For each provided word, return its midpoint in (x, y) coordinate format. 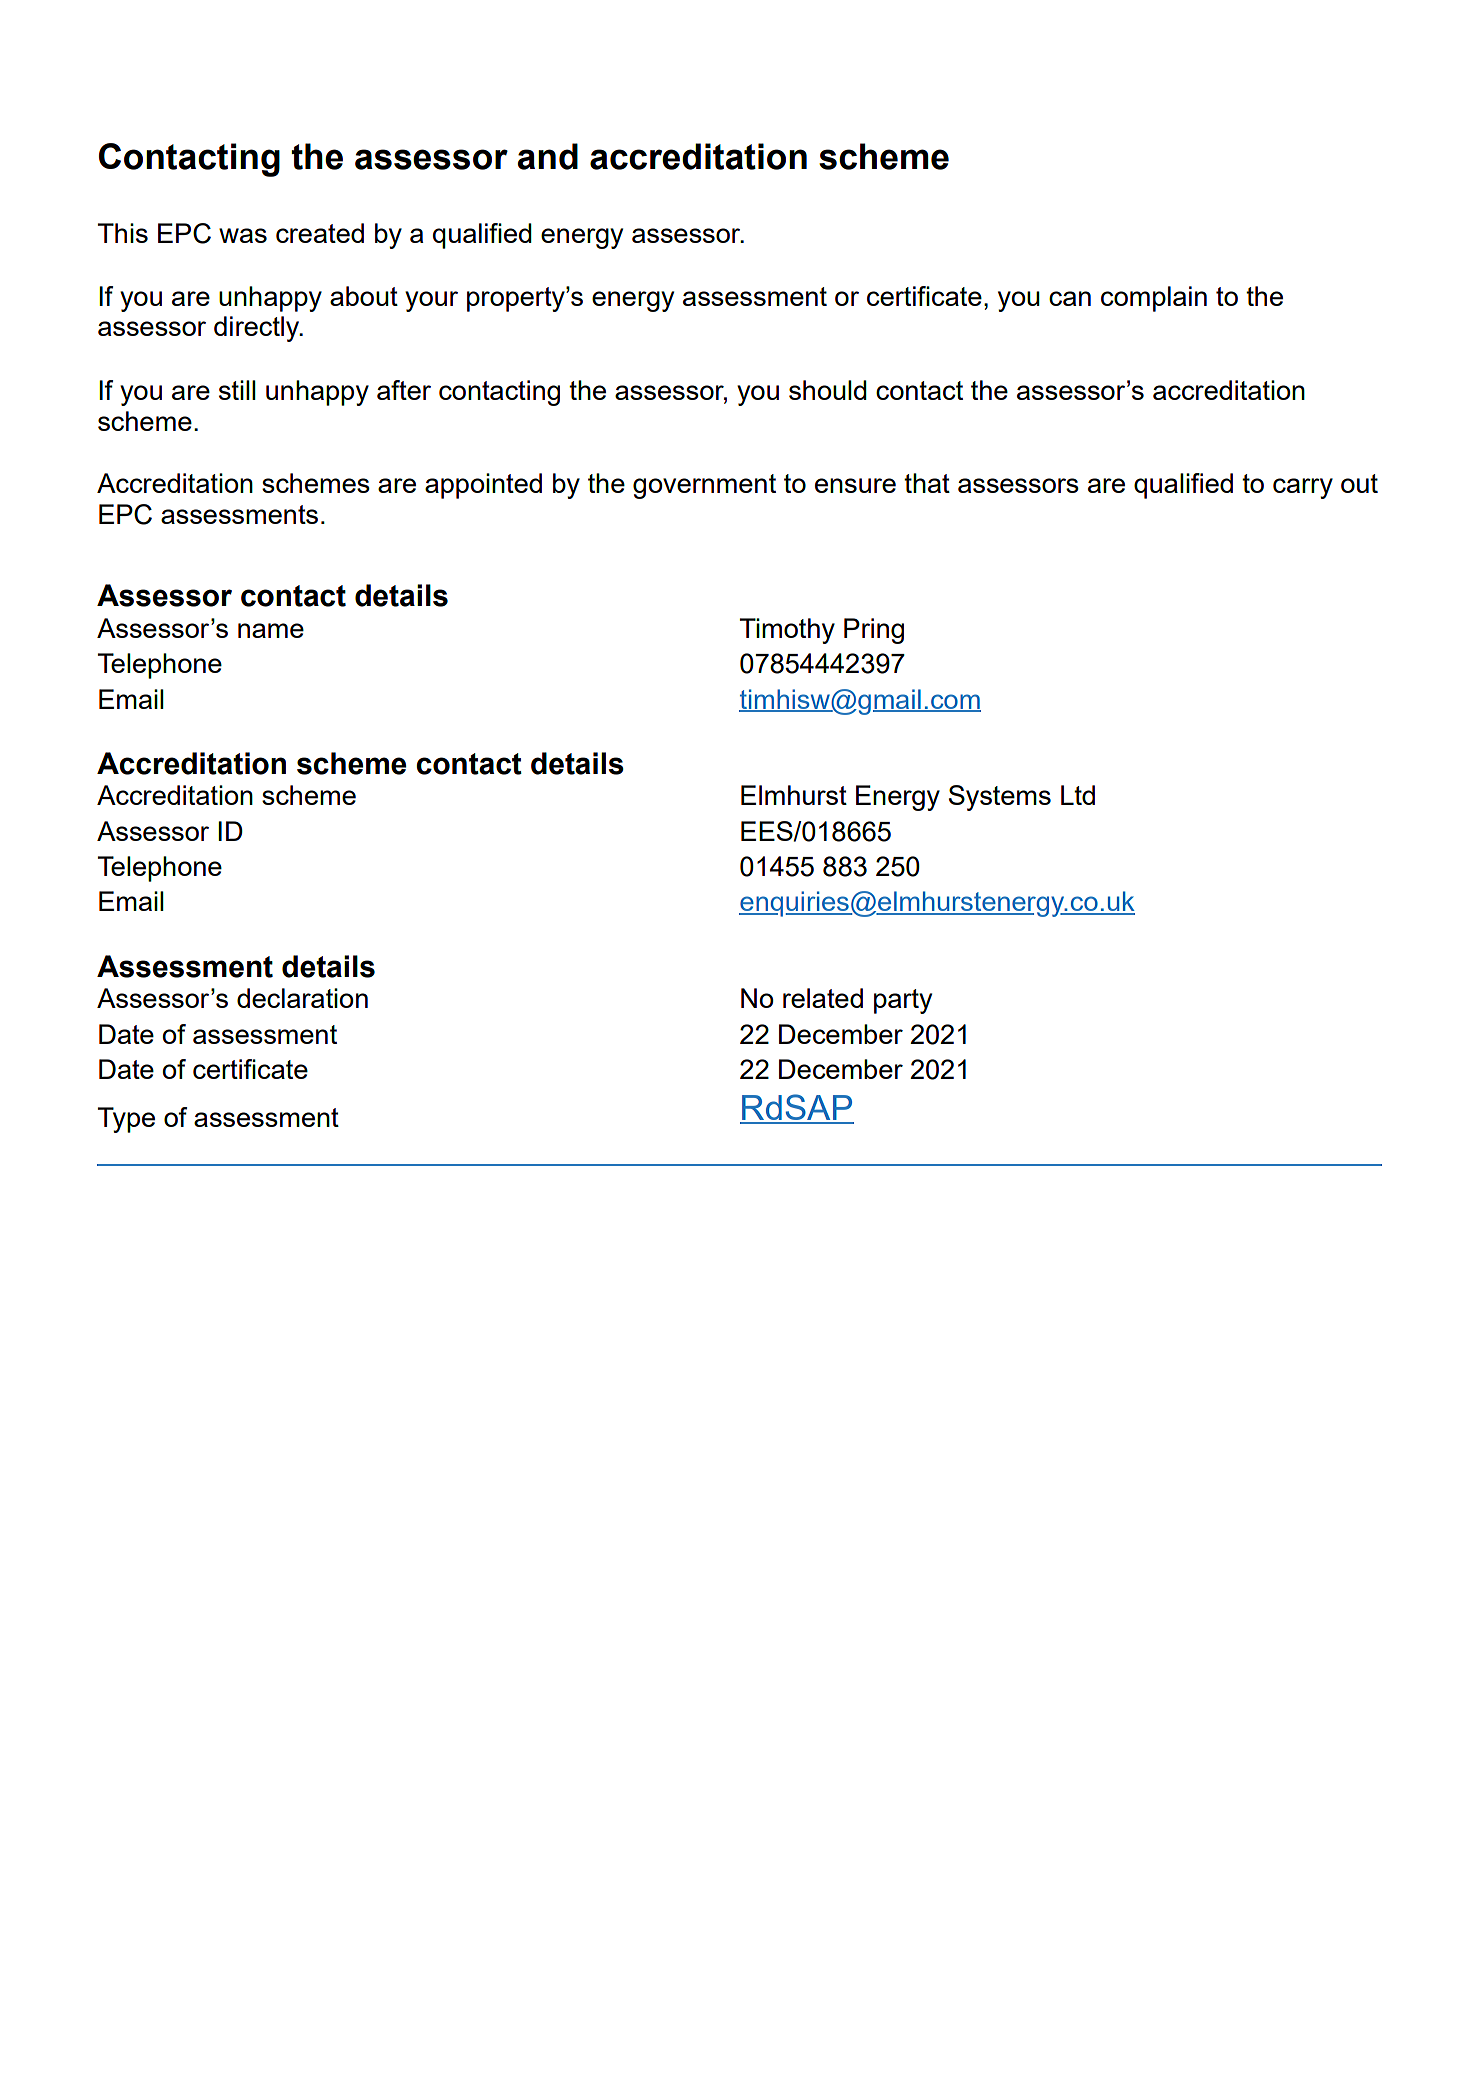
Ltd (1078, 795)
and (548, 156)
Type (126, 1120)
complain (1154, 299)
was (243, 235)
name (271, 630)
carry (1303, 488)
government (704, 486)
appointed (483, 486)
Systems (1000, 798)
